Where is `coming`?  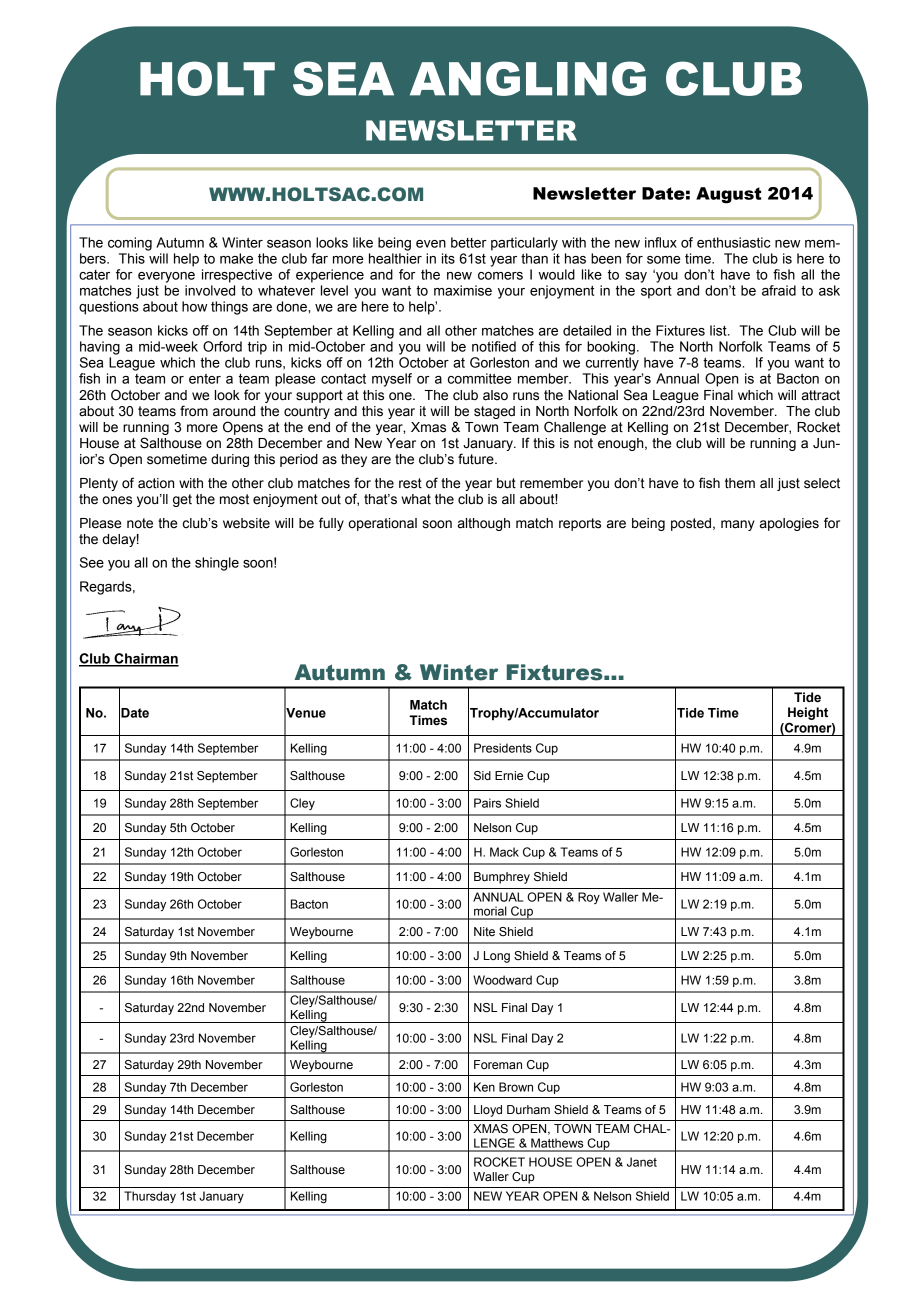 coming is located at coordinates (130, 244).
